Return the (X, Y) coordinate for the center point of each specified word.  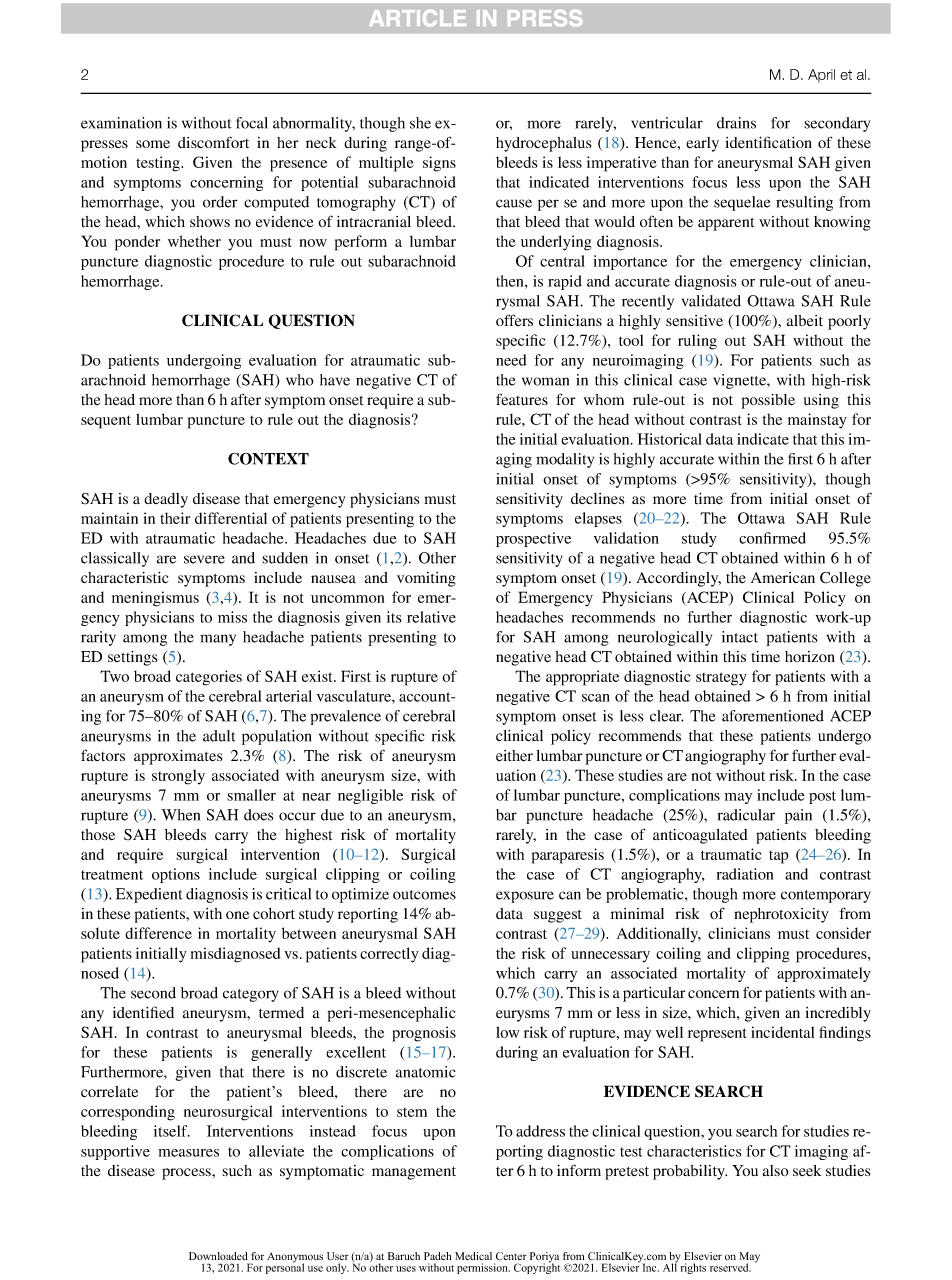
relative (431, 617)
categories (209, 678)
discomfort (213, 142)
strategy (721, 679)
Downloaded (218, 1256)
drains (736, 123)
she (420, 123)
